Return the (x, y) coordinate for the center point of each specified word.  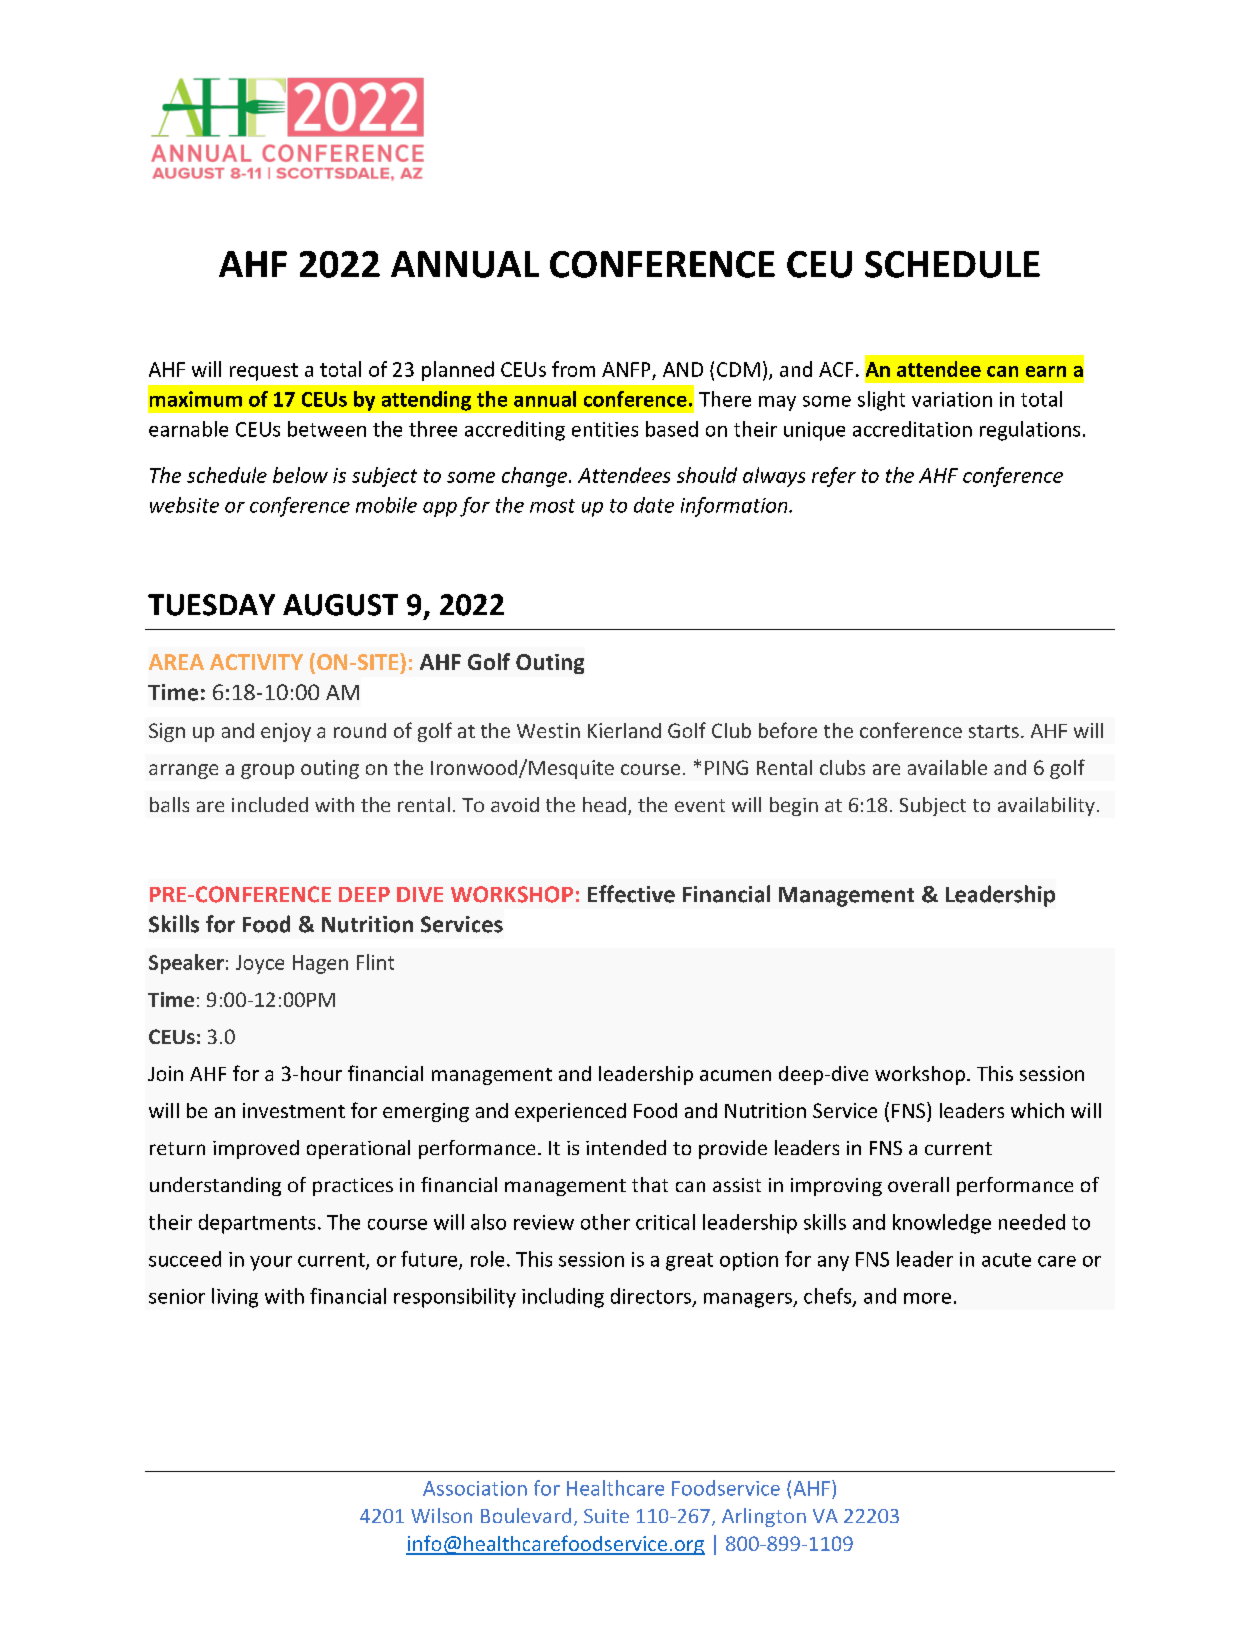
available (947, 767)
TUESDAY (211, 605)
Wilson (441, 1515)
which (1037, 1110)
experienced (570, 1112)
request (264, 372)
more (927, 1298)
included (270, 804)
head (604, 804)
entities (605, 429)
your (271, 1263)
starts (994, 731)
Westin (548, 730)
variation (952, 399)
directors (651, 1296)
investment (294, 1110)
